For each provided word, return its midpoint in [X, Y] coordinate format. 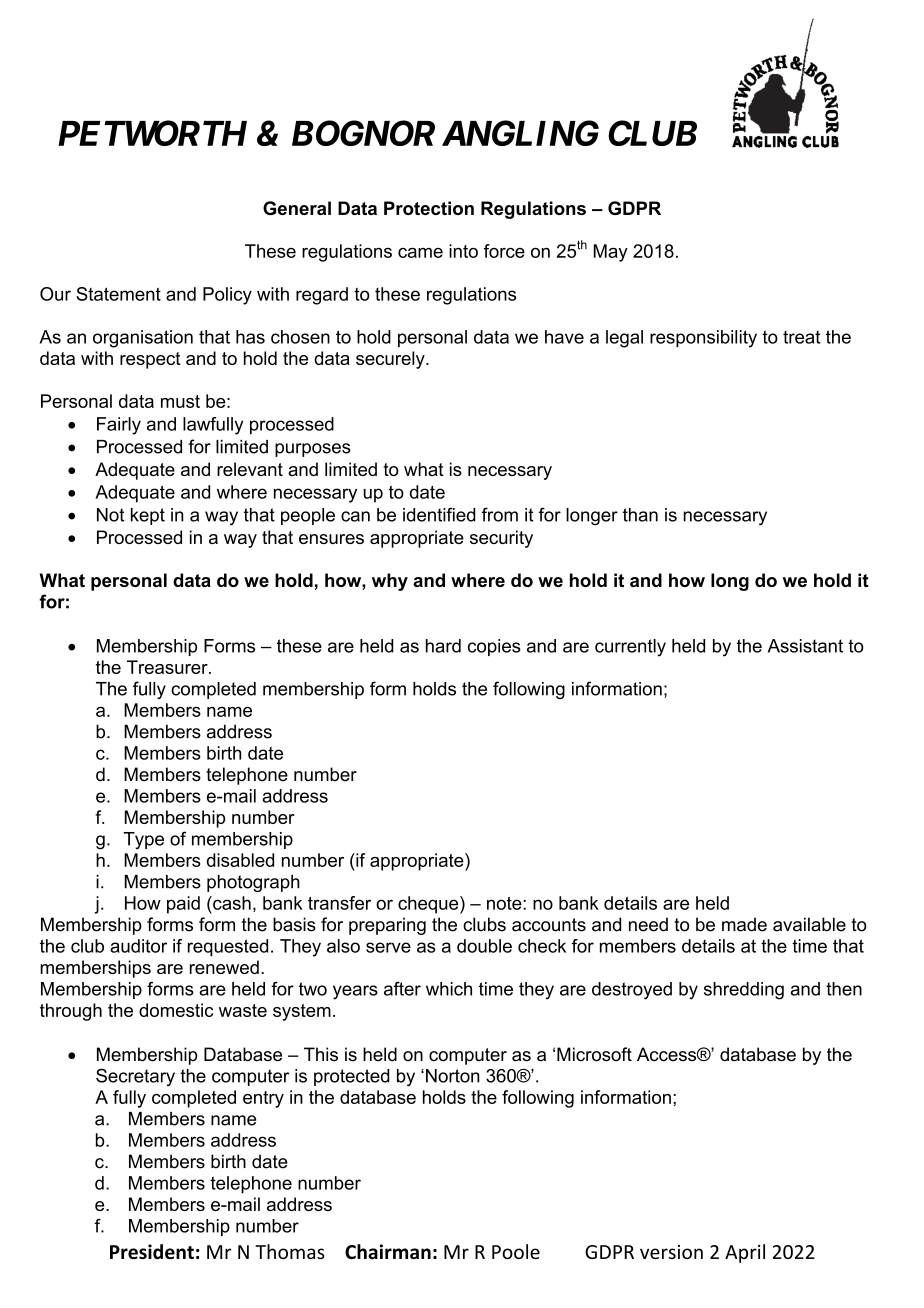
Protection [429, 208]
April [745, 1253]
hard [443, 646]
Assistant [805, 646]
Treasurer [168, 667]
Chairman [388, 1251]
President [152, 1251]
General [297, 208]
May [611, 253]
